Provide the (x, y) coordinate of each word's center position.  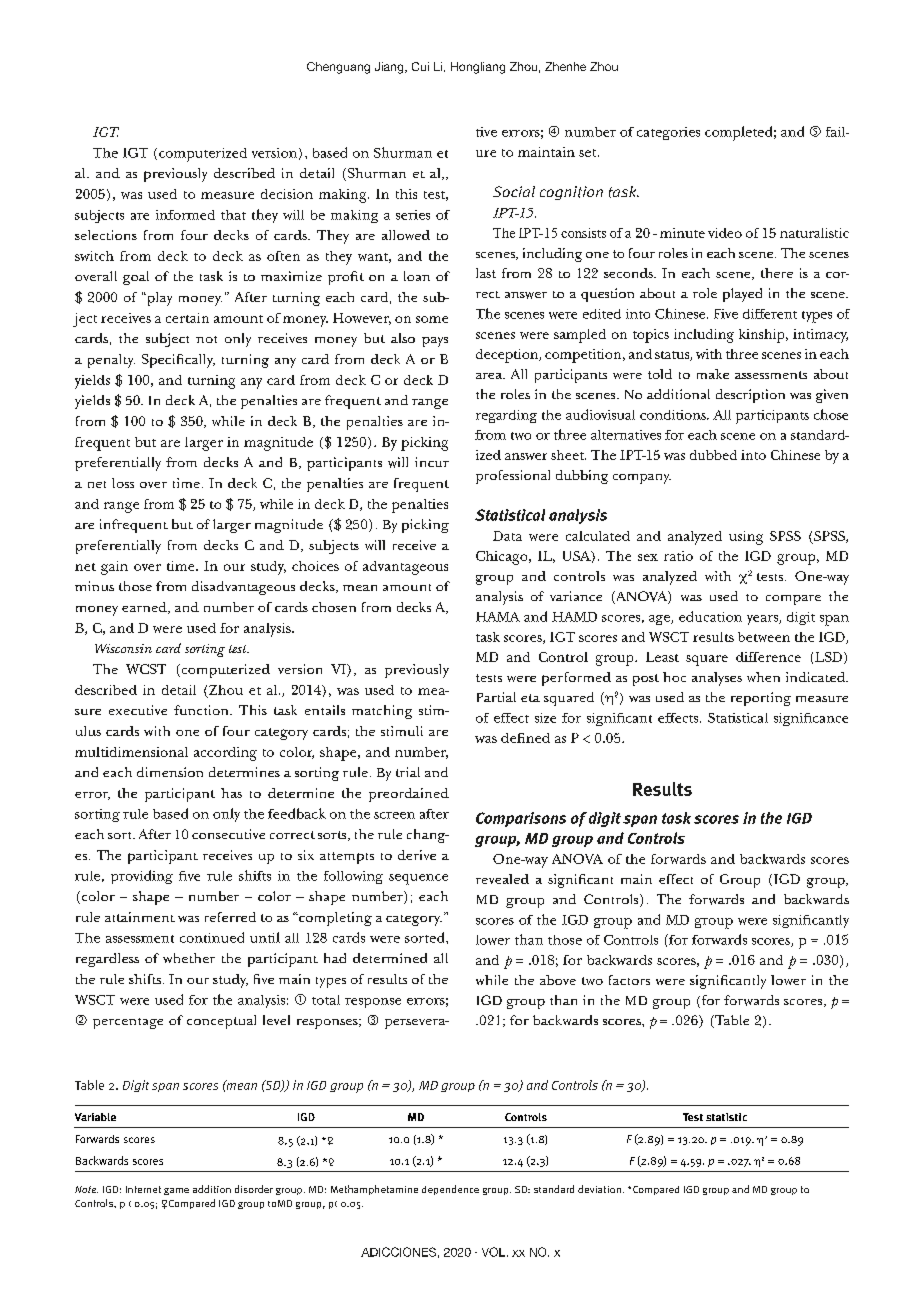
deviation (599, 1189)
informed (185, 215)
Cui (420, 66)
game (176, 1191)
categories (668, 133)
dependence (450, 1190)
